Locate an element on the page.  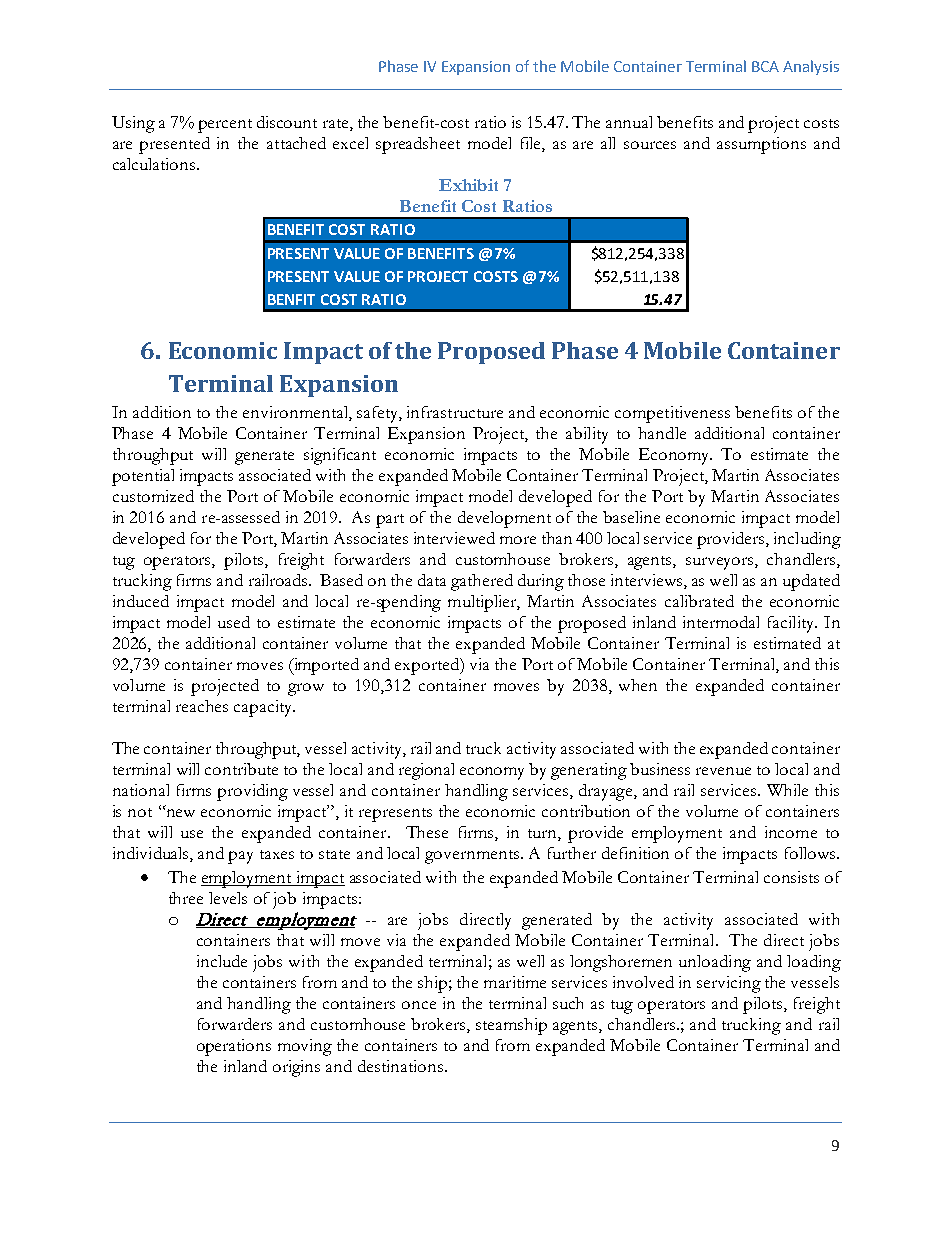
competitiveness is located at coordinates (672, 414).
